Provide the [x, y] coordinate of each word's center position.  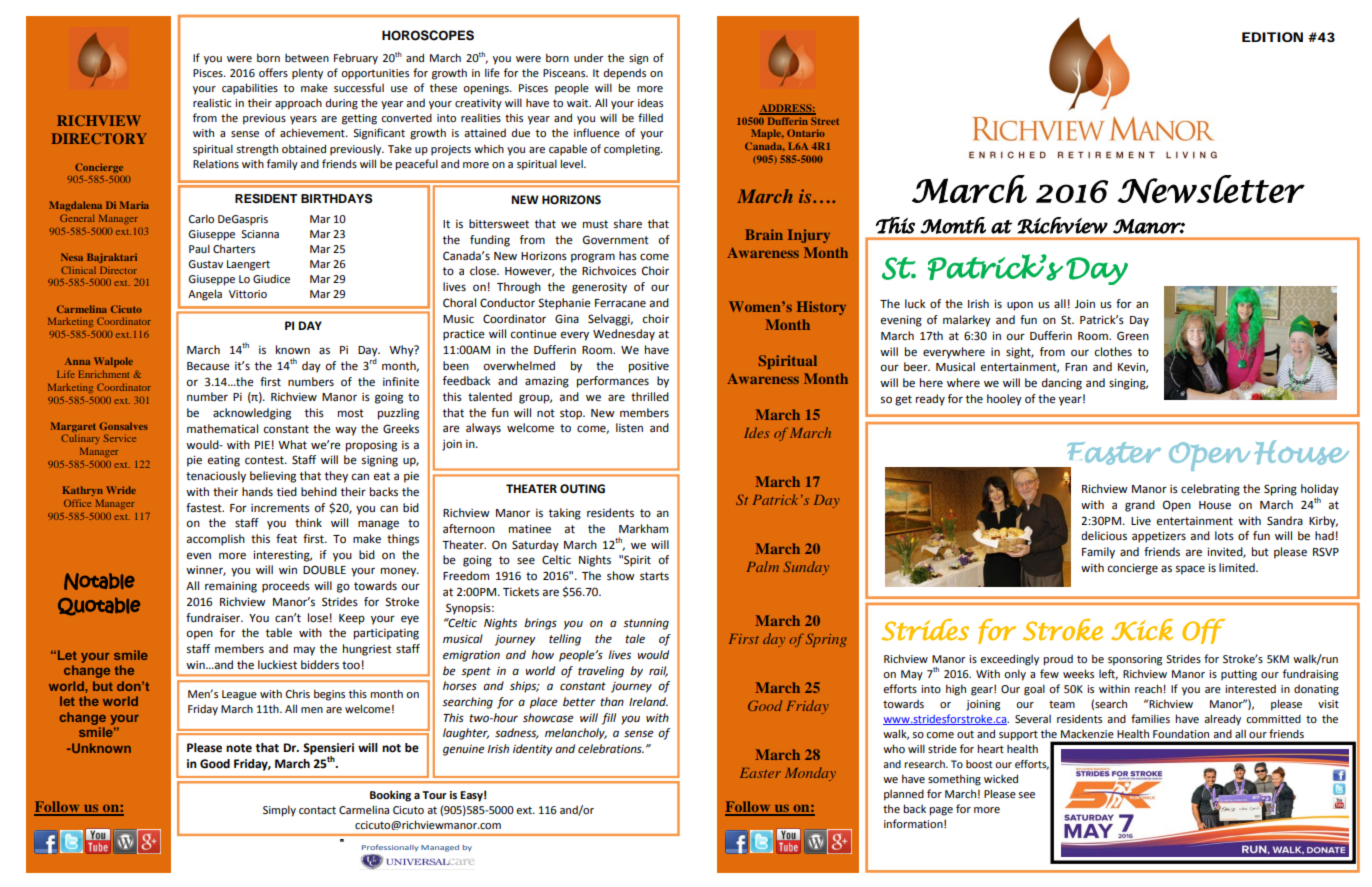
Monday [810, 774]
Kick [1142, 630]
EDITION [1272, 37]
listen [629, 428]
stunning [646, 624]
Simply [279, 811]
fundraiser [214, 618]
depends [625, 74]
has [628, 255]
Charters [234, 248]
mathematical [222, 429]
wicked [1001, 778]
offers [273, 72]
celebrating [1210, 490]
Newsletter [1211, 189]
